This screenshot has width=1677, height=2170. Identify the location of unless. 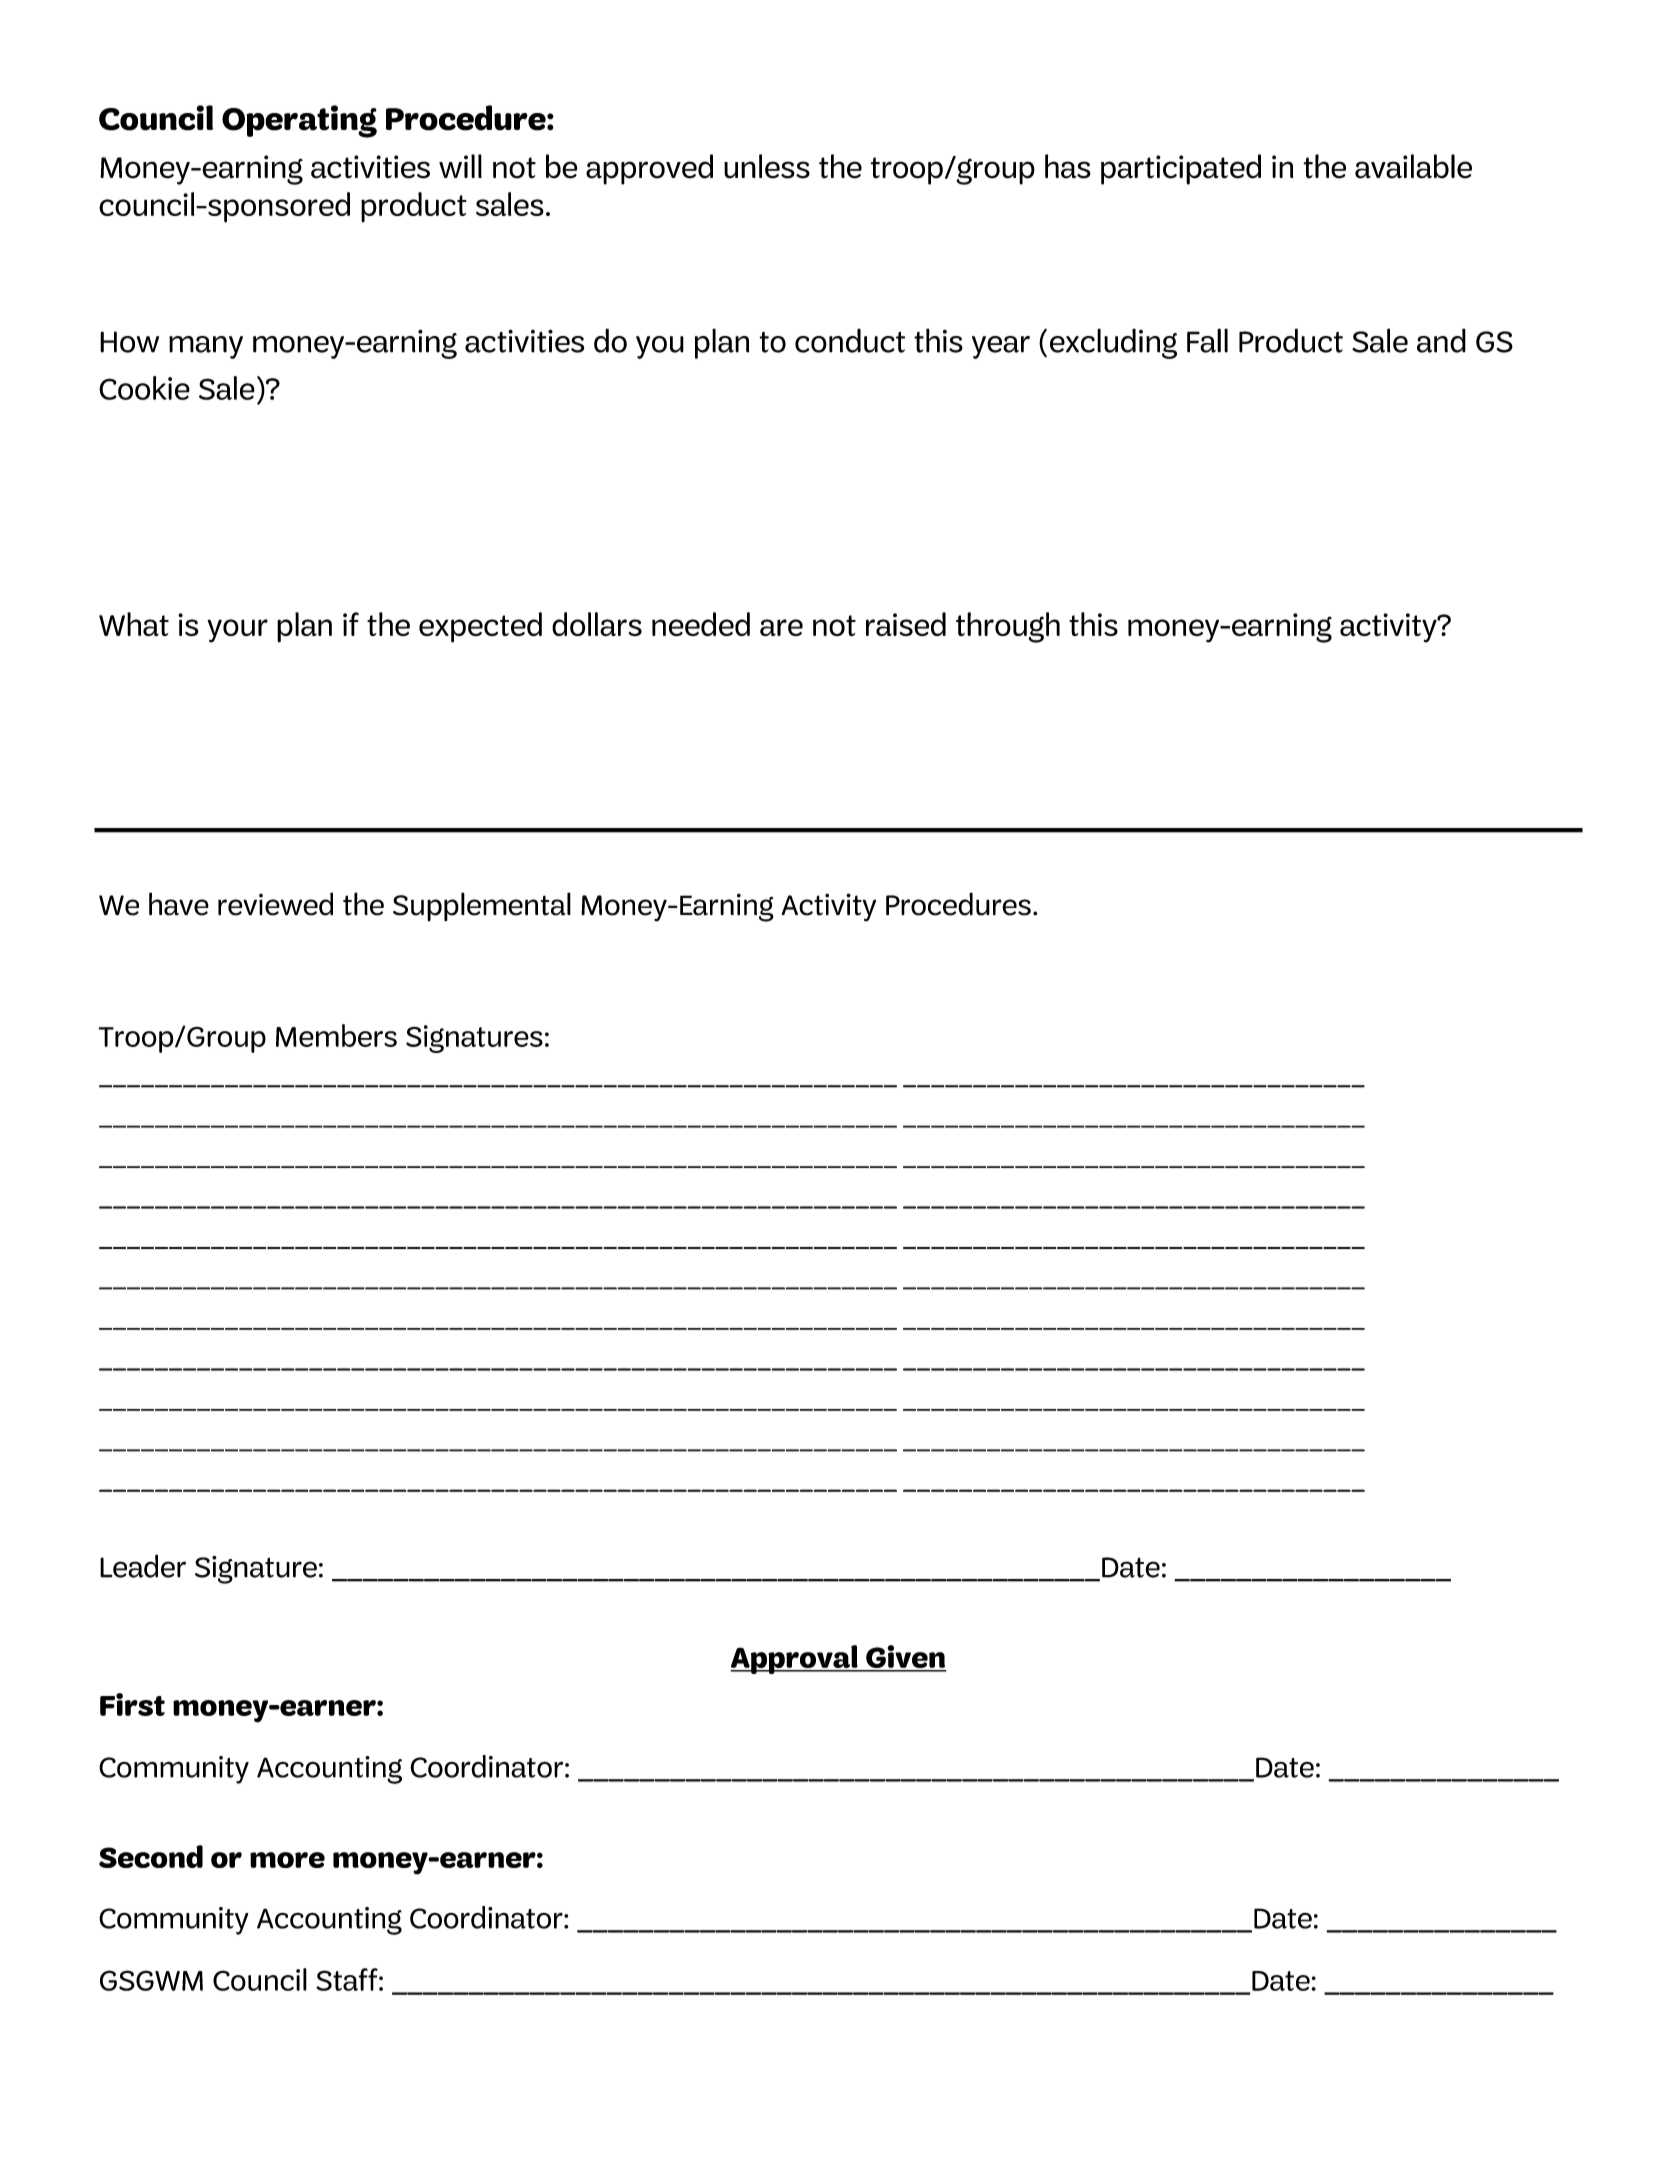
(767, 166).
